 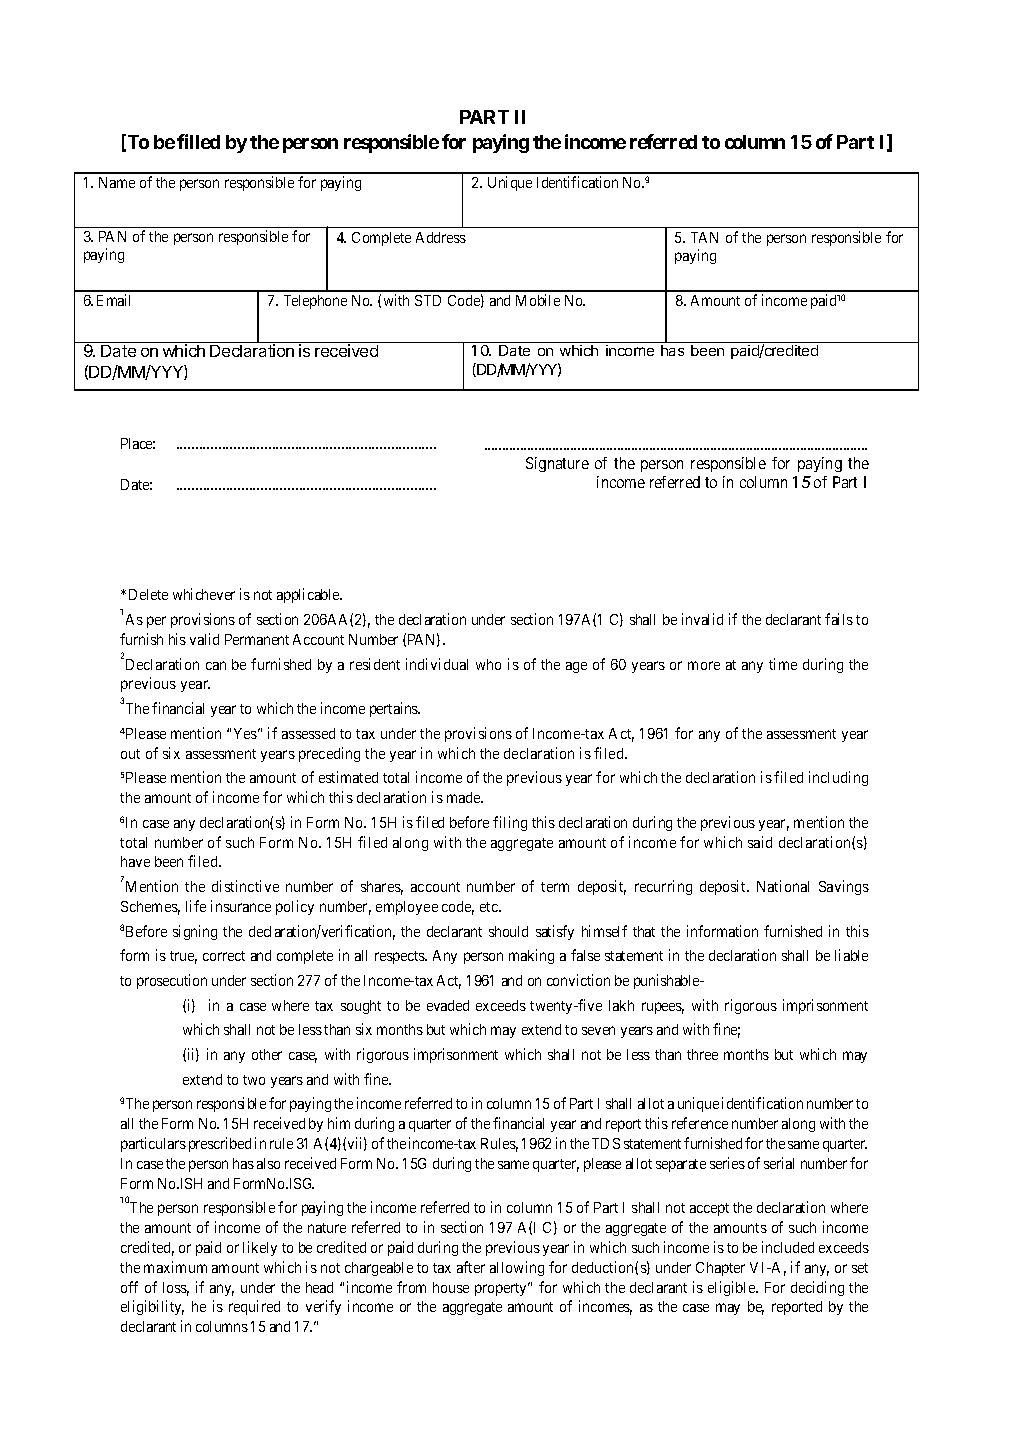 I want to click on time, so click(x=783, y=664).
